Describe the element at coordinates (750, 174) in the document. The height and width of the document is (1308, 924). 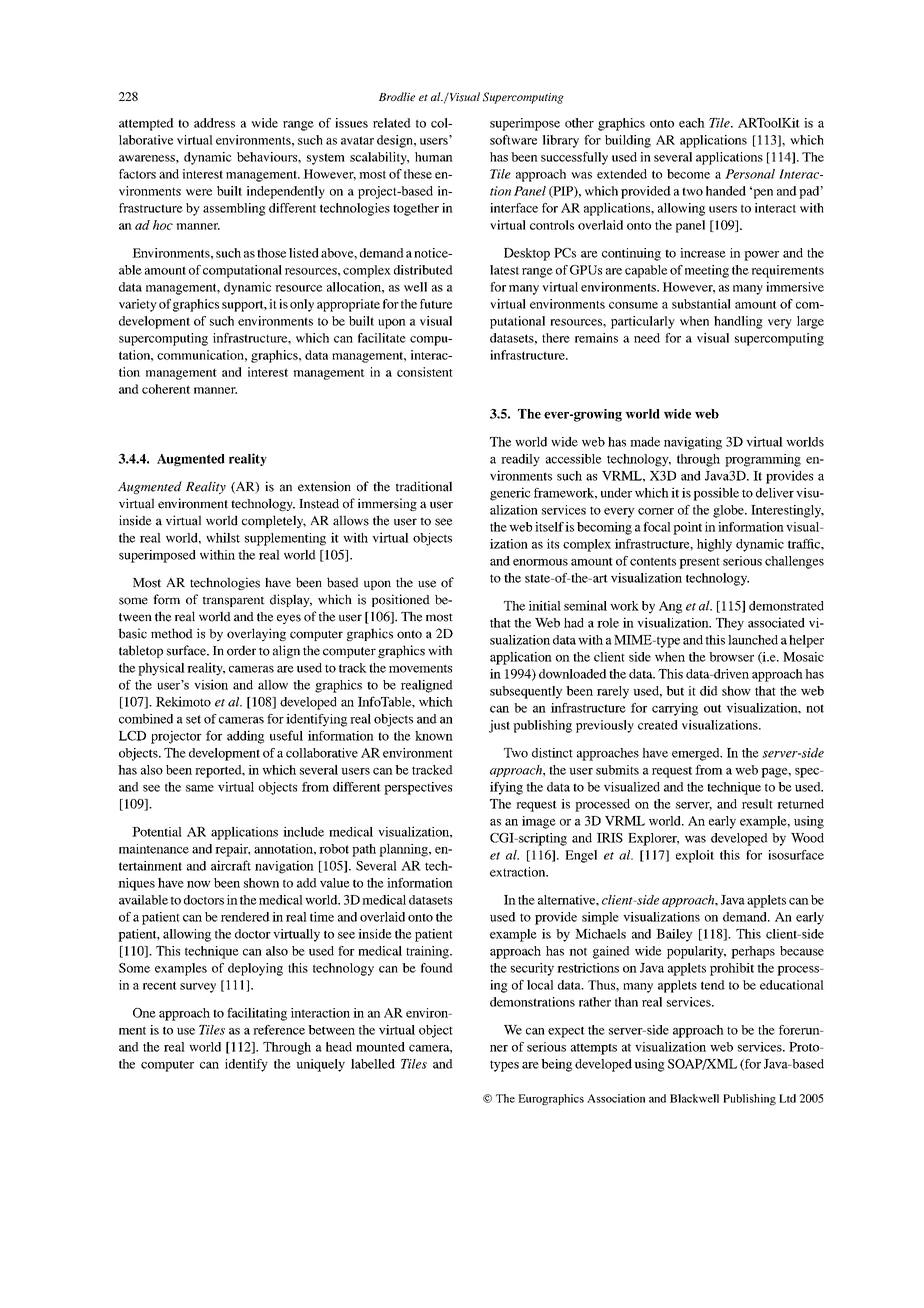
I see `Personal` at that location.
